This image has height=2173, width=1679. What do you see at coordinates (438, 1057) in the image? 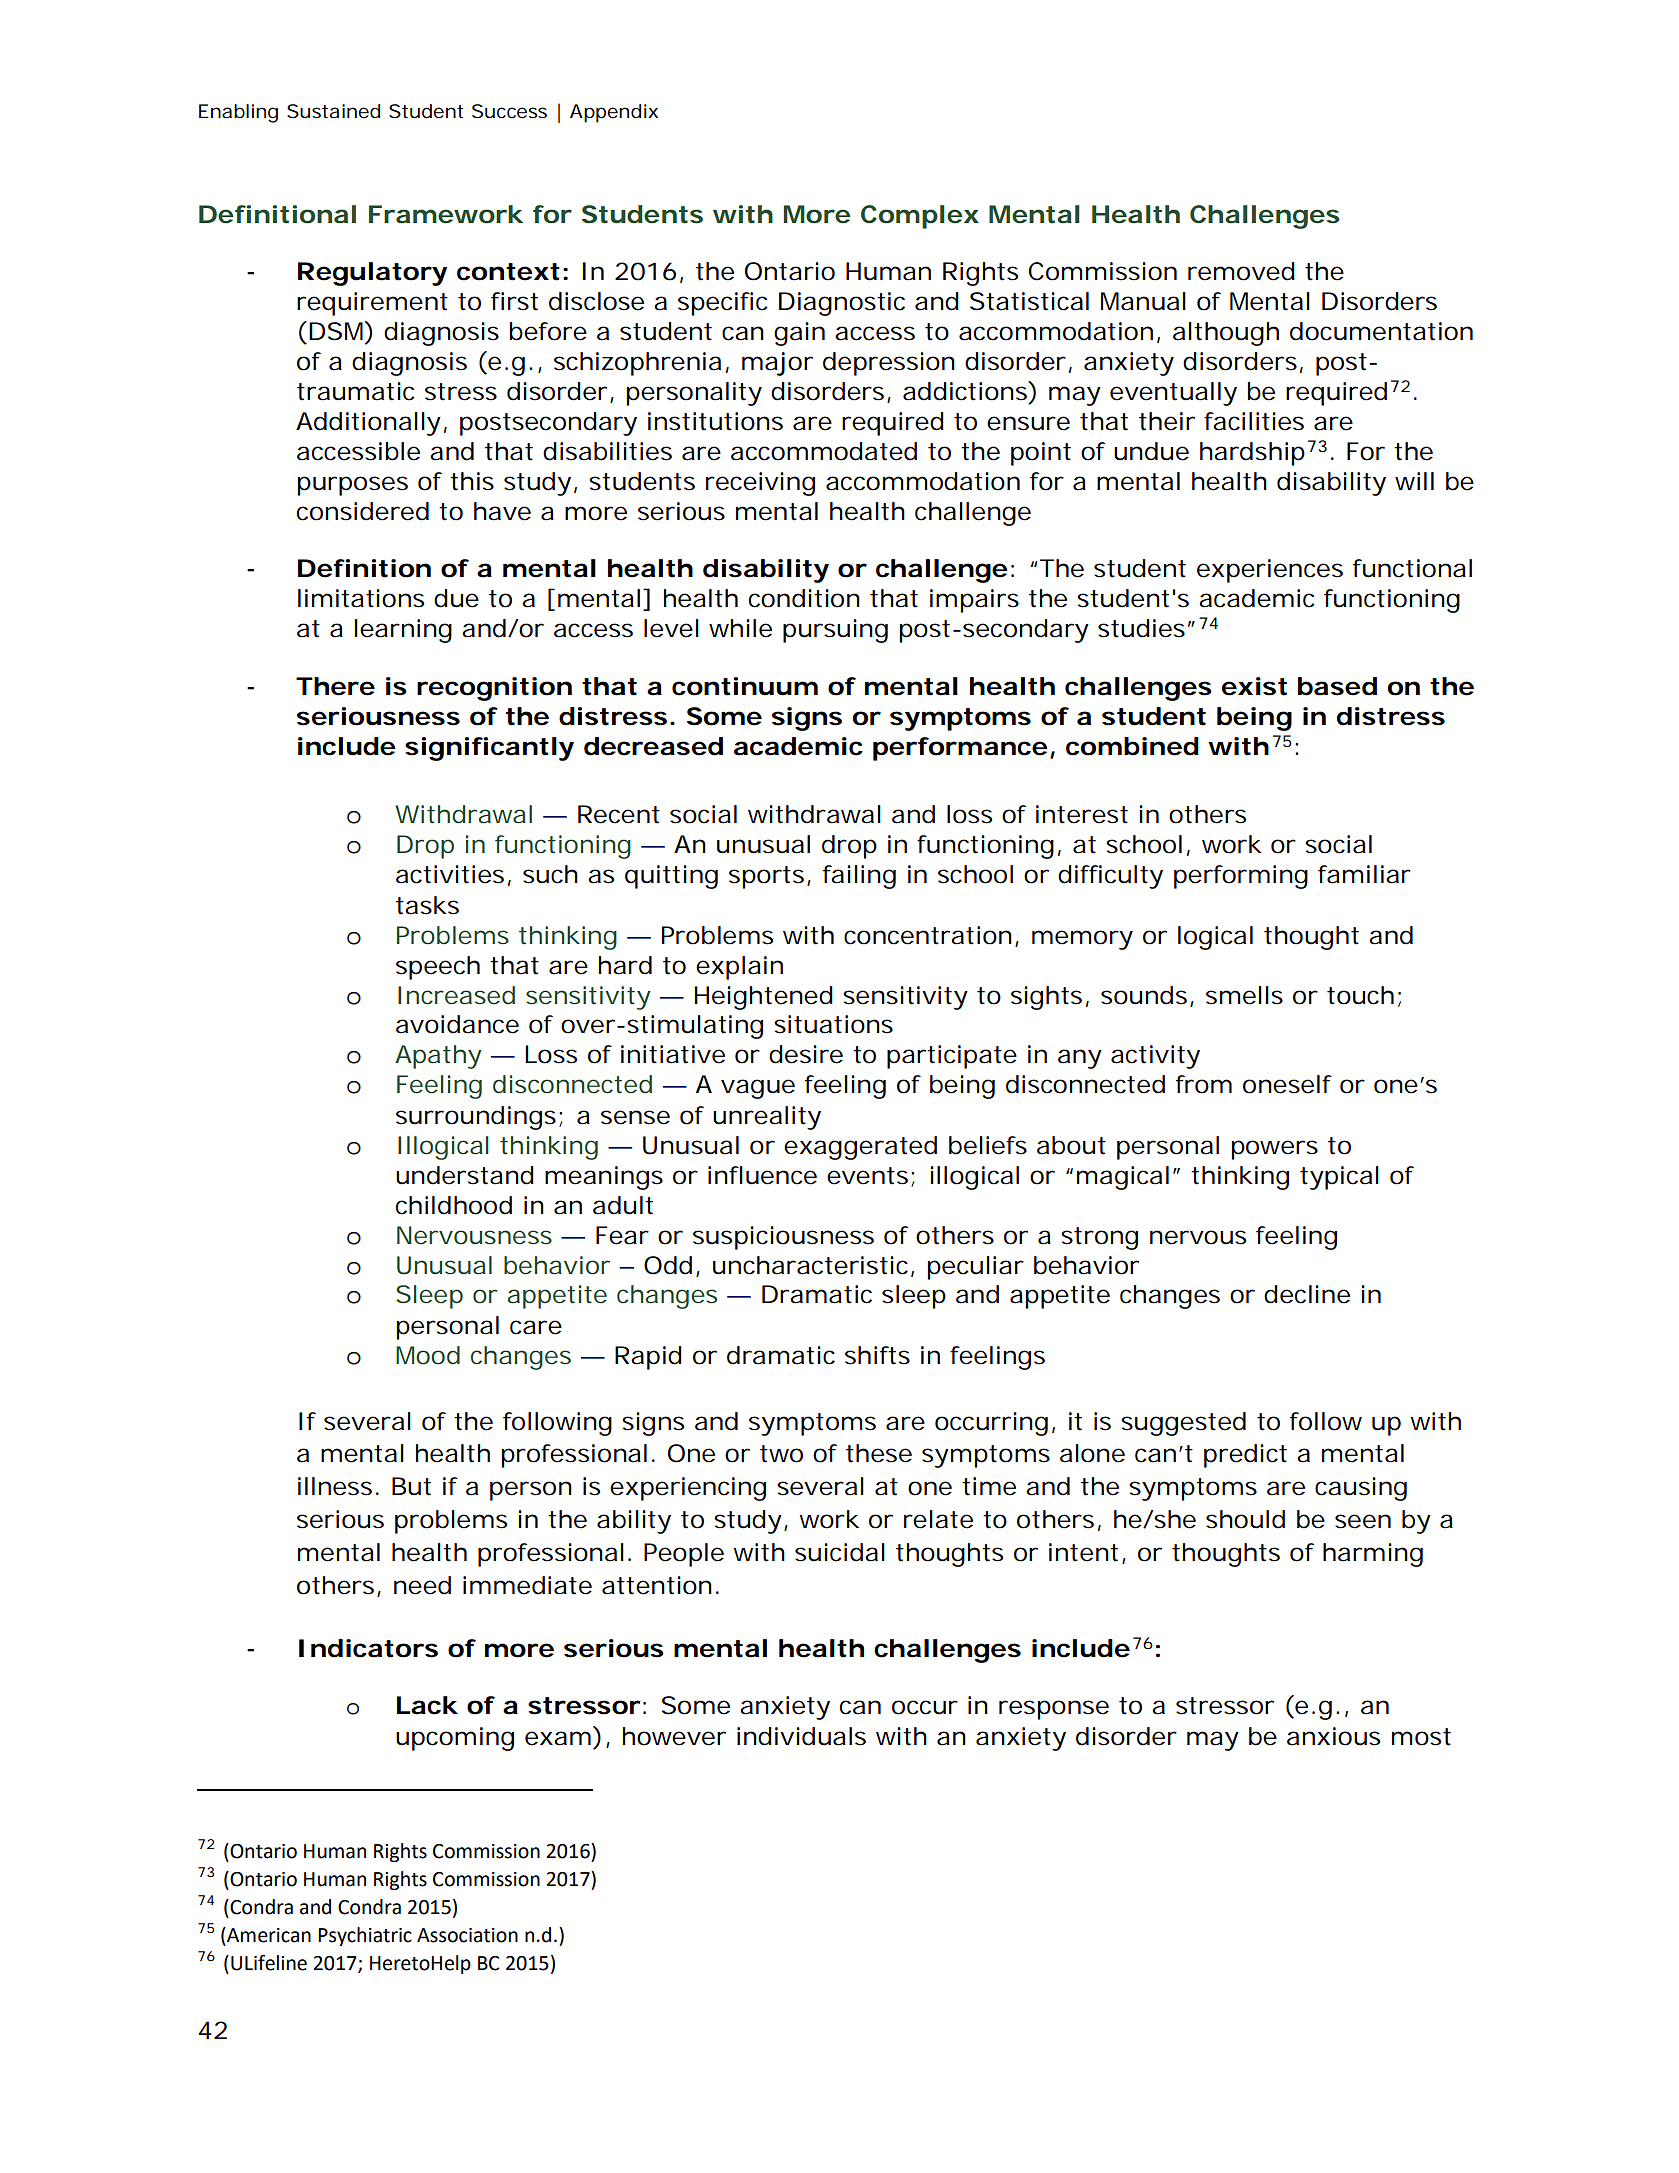
I see `Apathy` at bounding box center [438, 1057].
